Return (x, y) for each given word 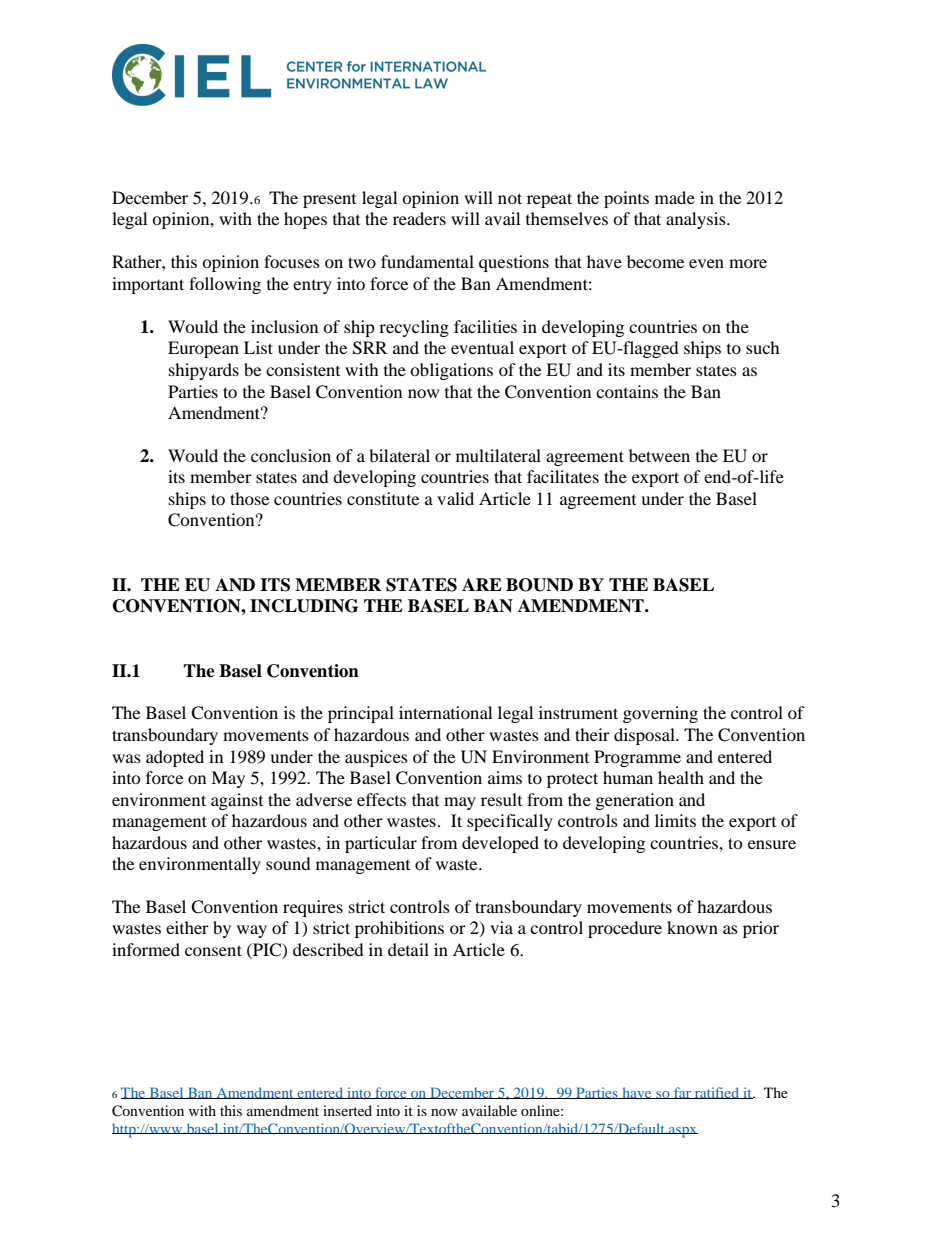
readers (419, 218)
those (249, 498)
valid (455, 498)
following (225, 285)
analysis (697, 220)
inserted (347, 1110)
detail (408, 949)
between (659, 455)
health (681, 777)
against (237, 801)
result (501, 799)
